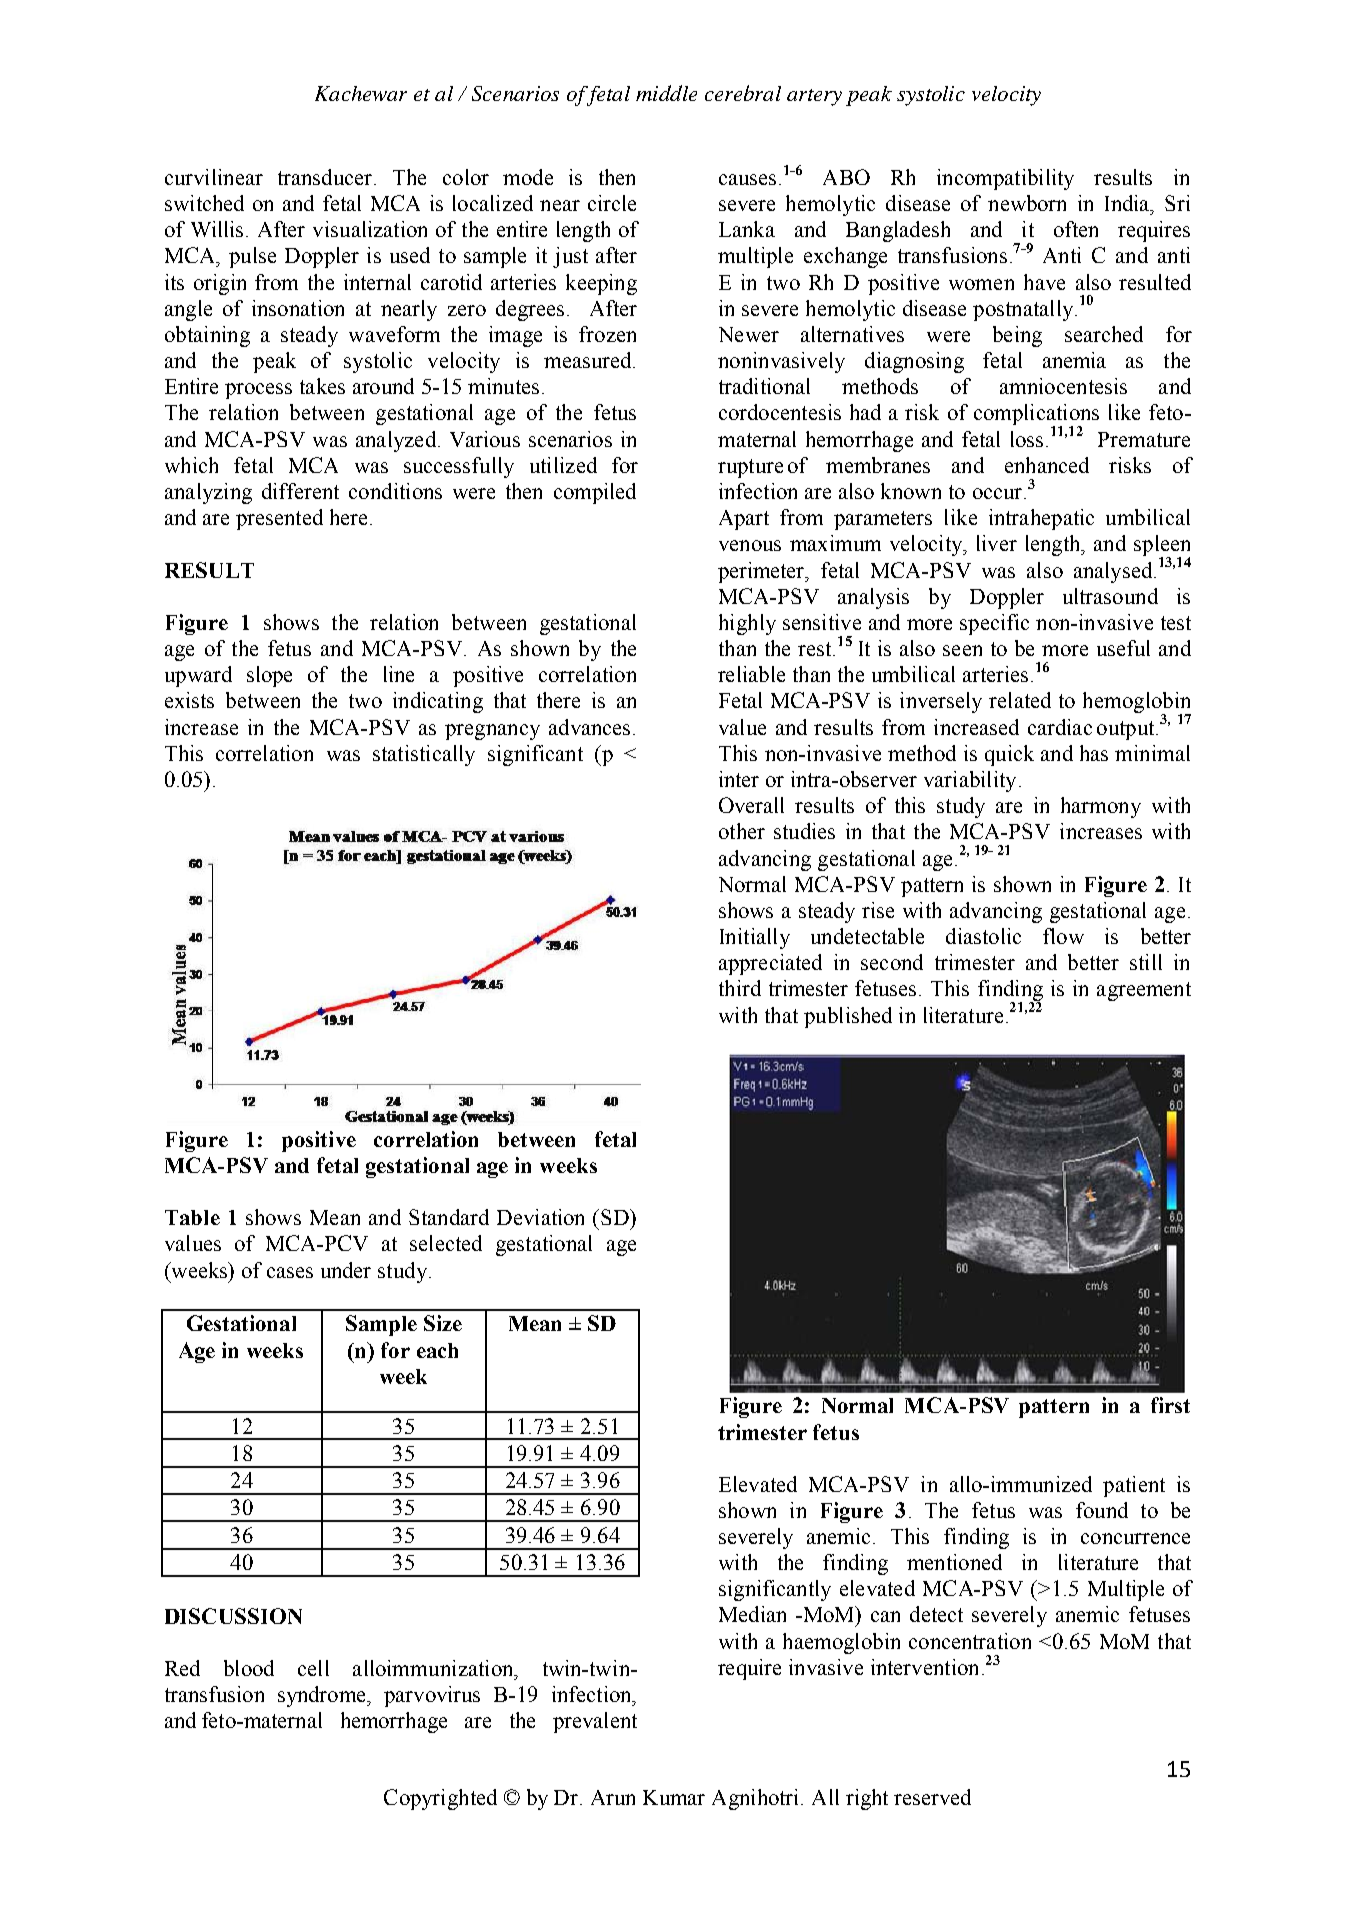  What do you see at coordinates (290, 1272) in the image?
I see `cases` at bounding box center [290, 1272].
